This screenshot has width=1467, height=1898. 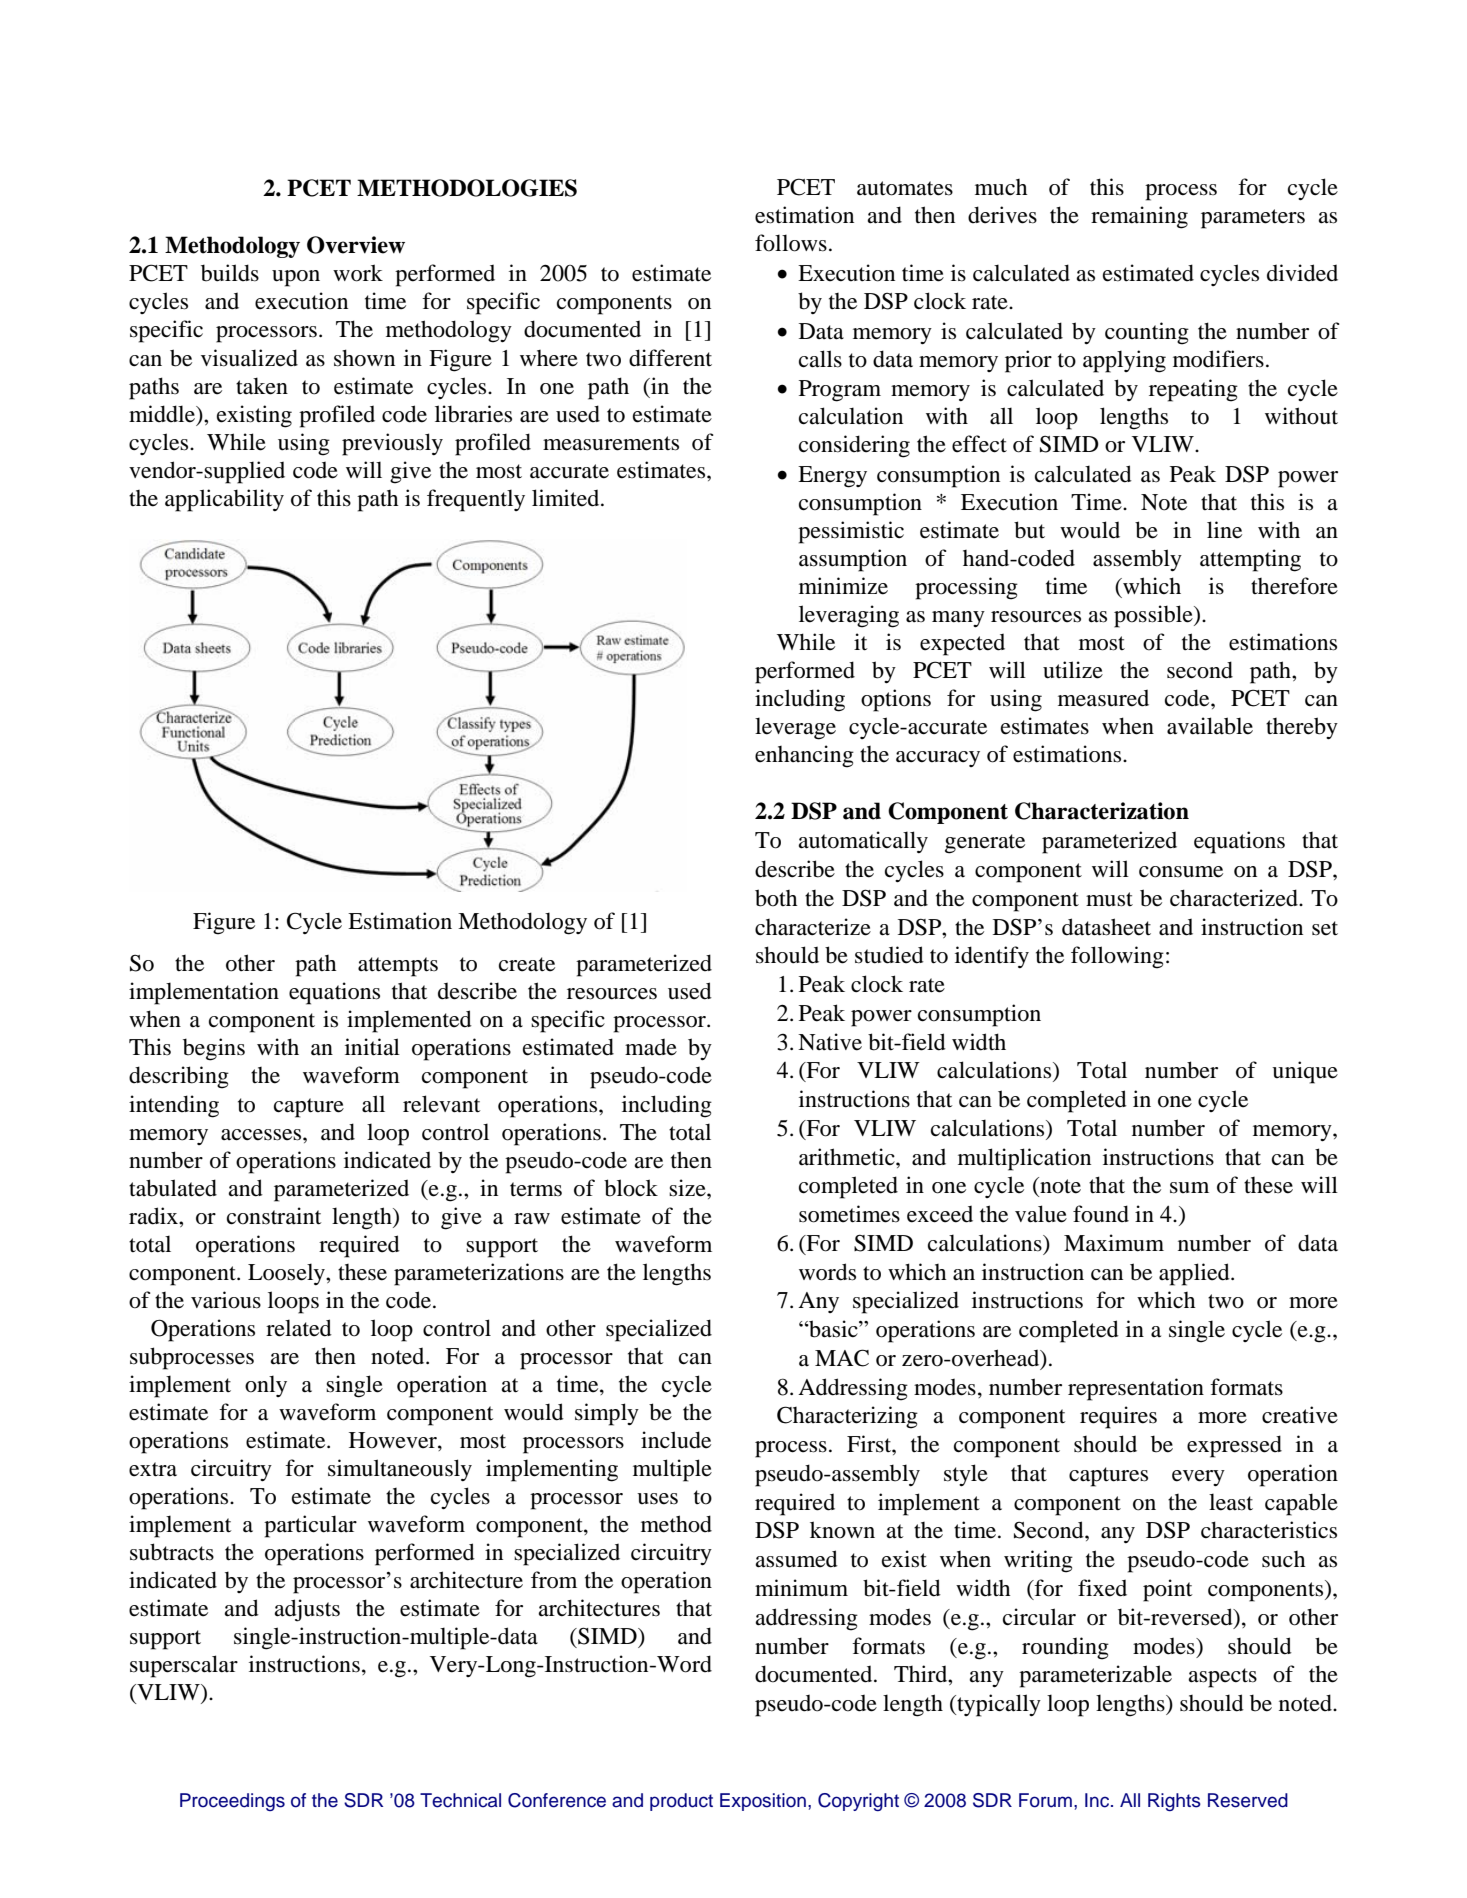 I want to click on upon, so click(x=296, y=278).
